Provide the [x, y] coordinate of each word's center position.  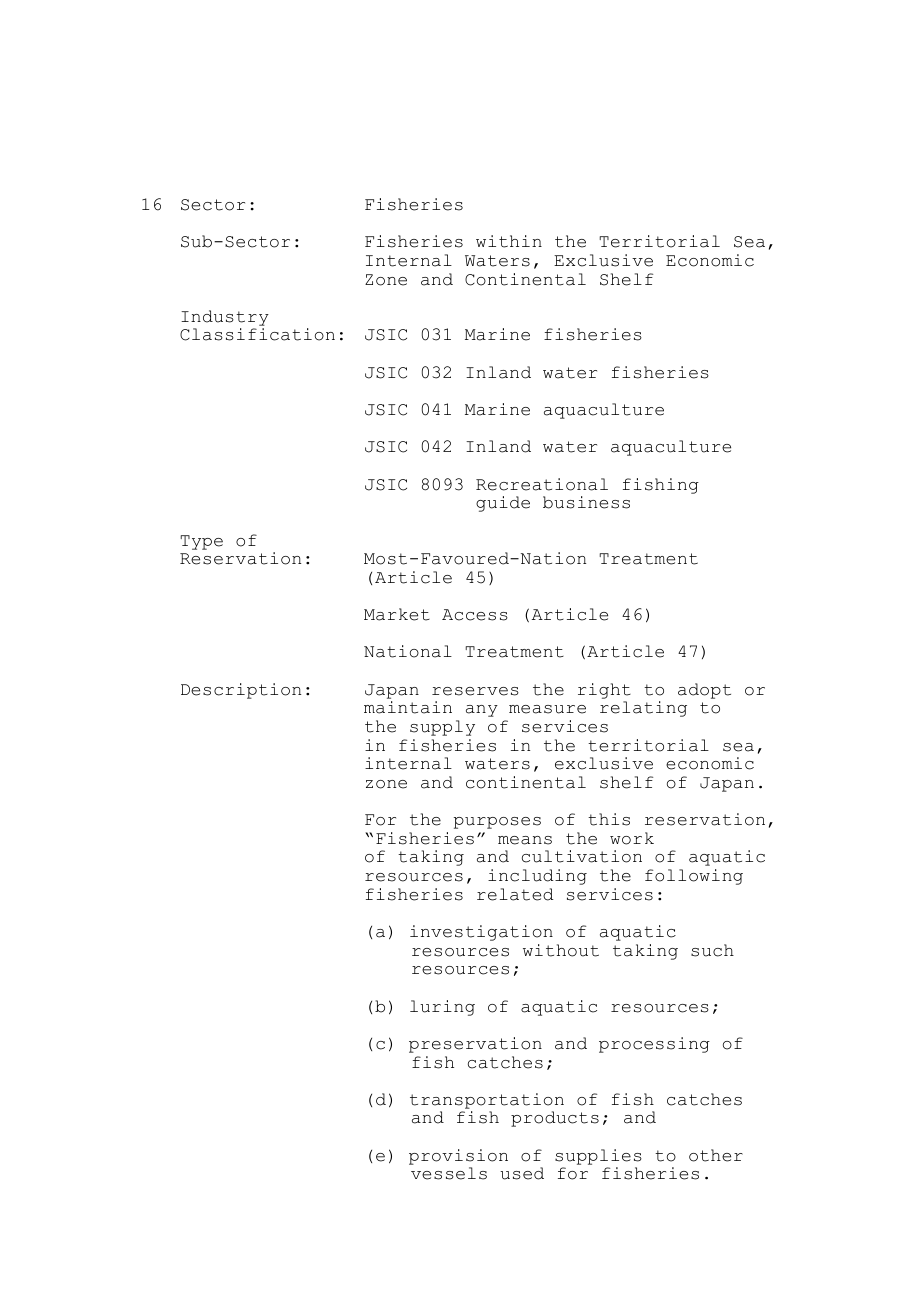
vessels [449, 1173]
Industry [225, 318]
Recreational [542, 484]
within [509, 241]
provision [458, 1157]
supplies [598, 1157]
